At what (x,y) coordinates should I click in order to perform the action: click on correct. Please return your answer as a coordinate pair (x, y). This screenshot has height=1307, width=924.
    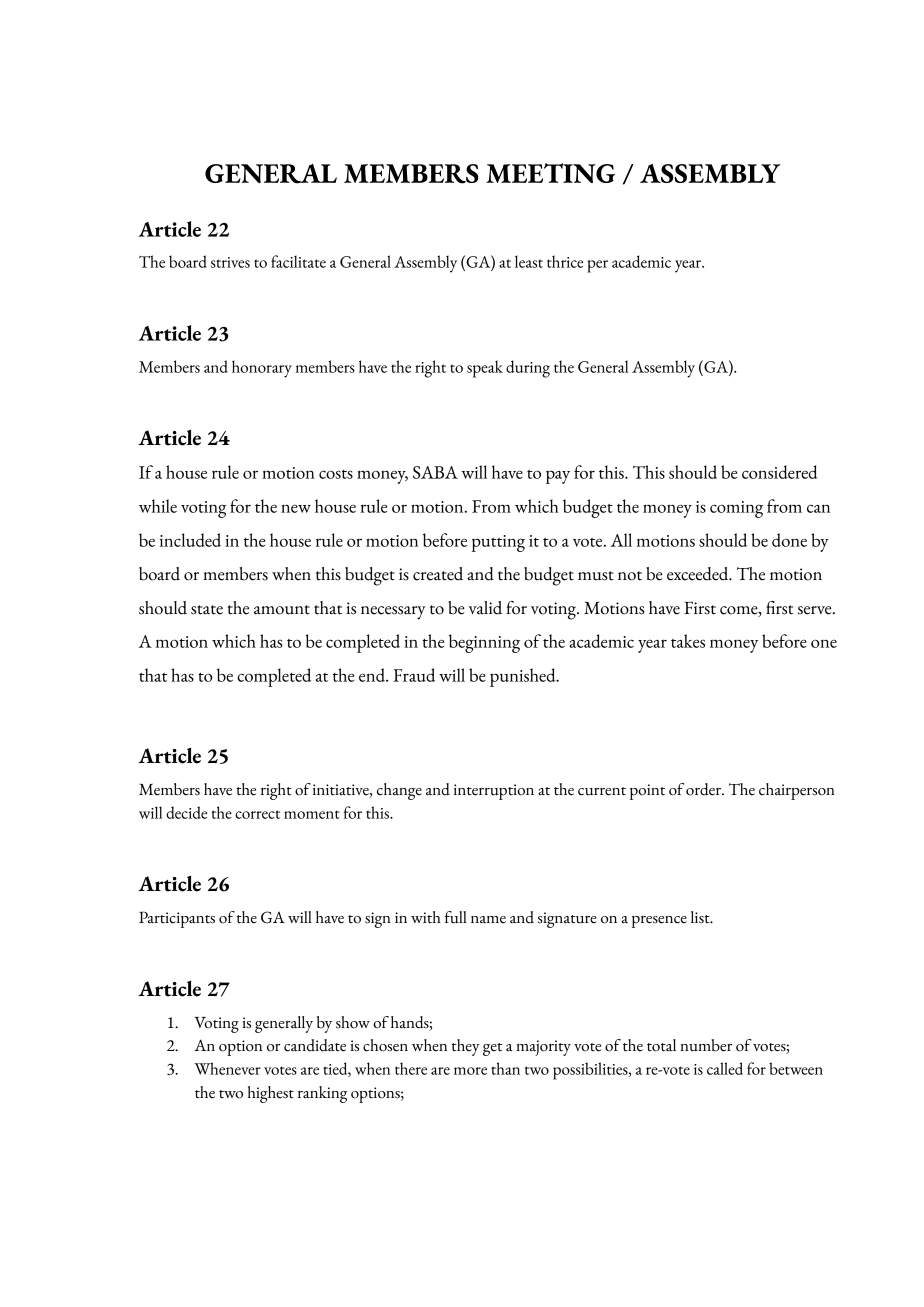
    Looking at the image, I should click on (257, 814).
